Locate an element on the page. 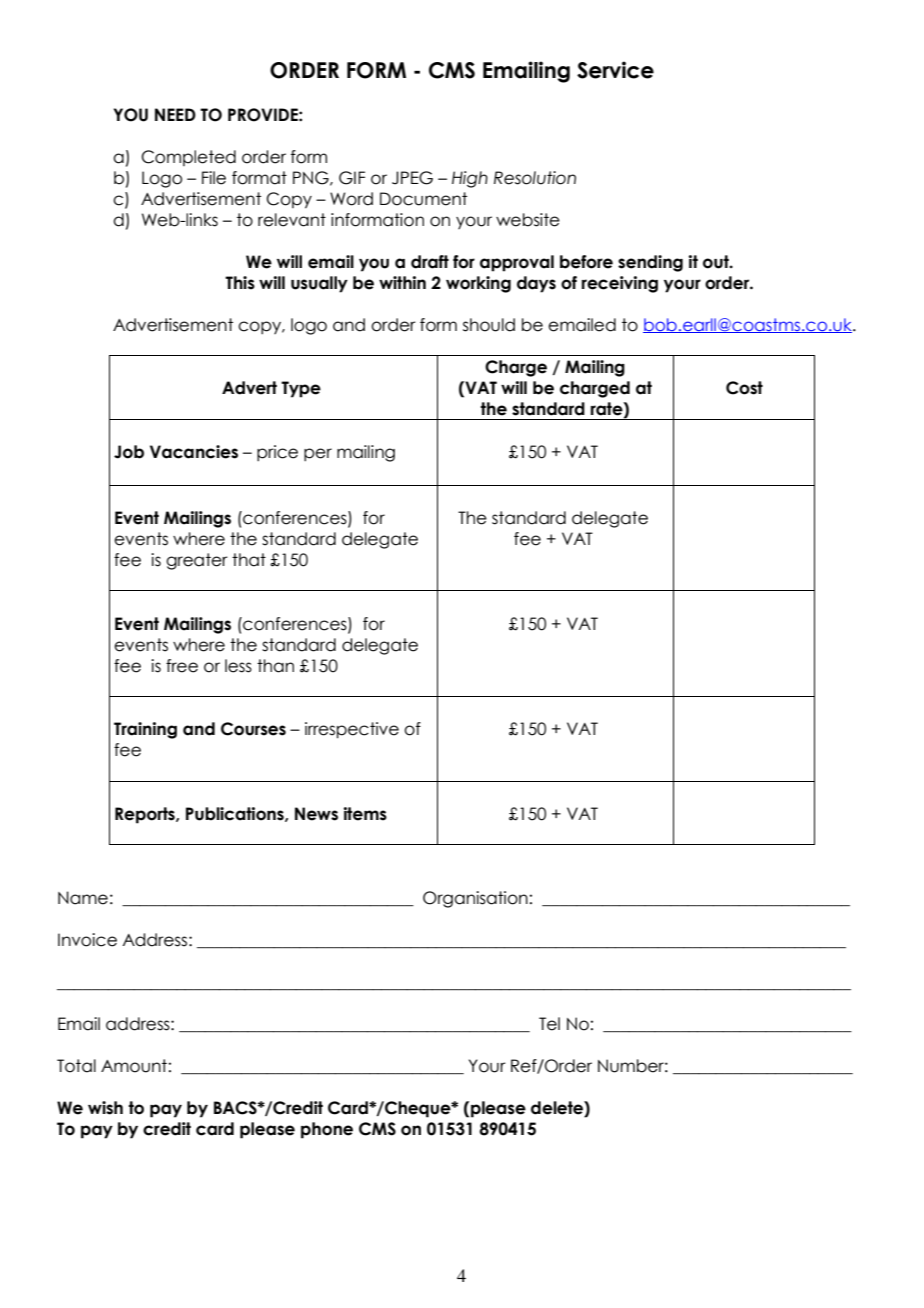 The image size is (924, 1308). greater is located at coordinates (197, 561).
